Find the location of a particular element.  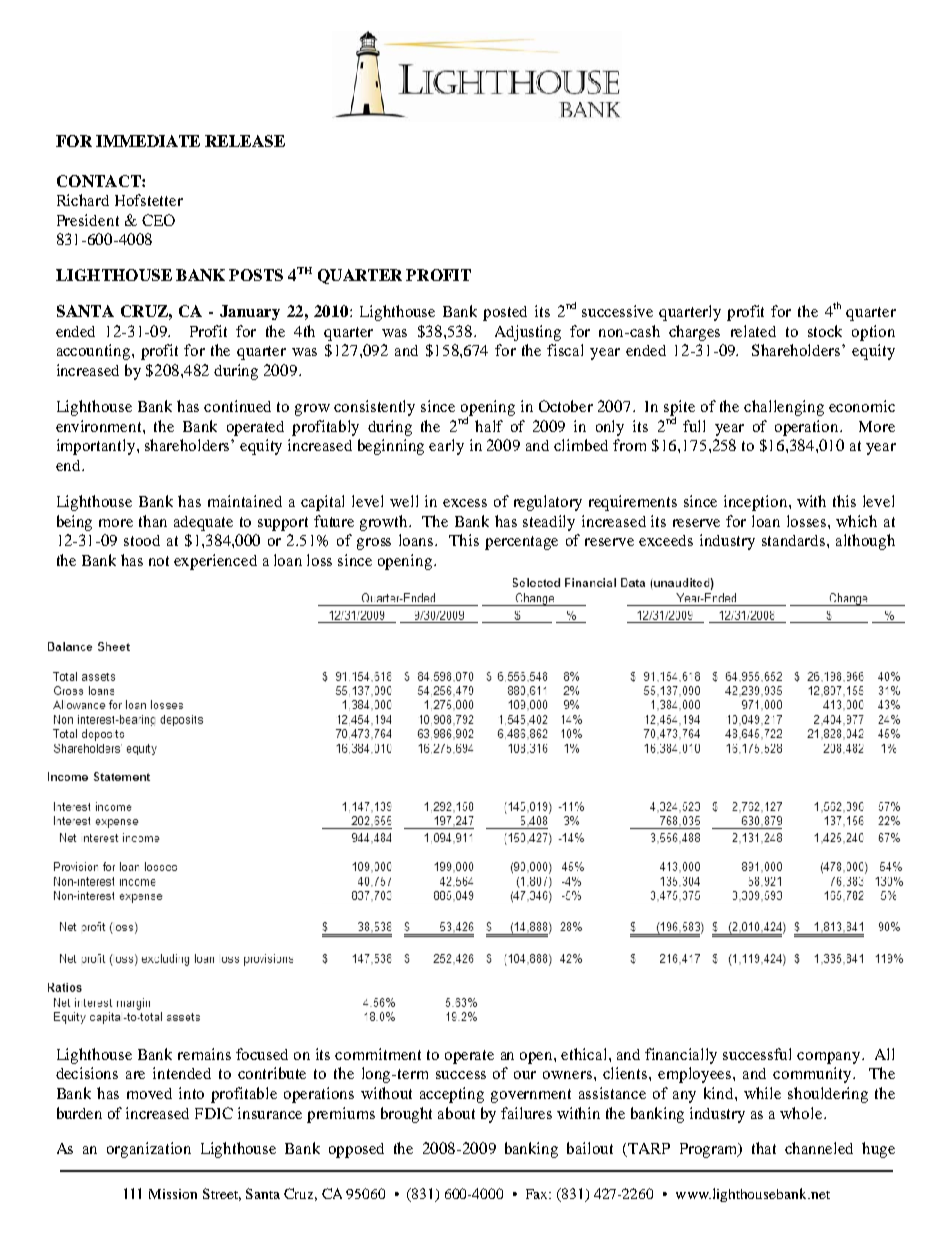

posted is located at coordinates (505, 313).
